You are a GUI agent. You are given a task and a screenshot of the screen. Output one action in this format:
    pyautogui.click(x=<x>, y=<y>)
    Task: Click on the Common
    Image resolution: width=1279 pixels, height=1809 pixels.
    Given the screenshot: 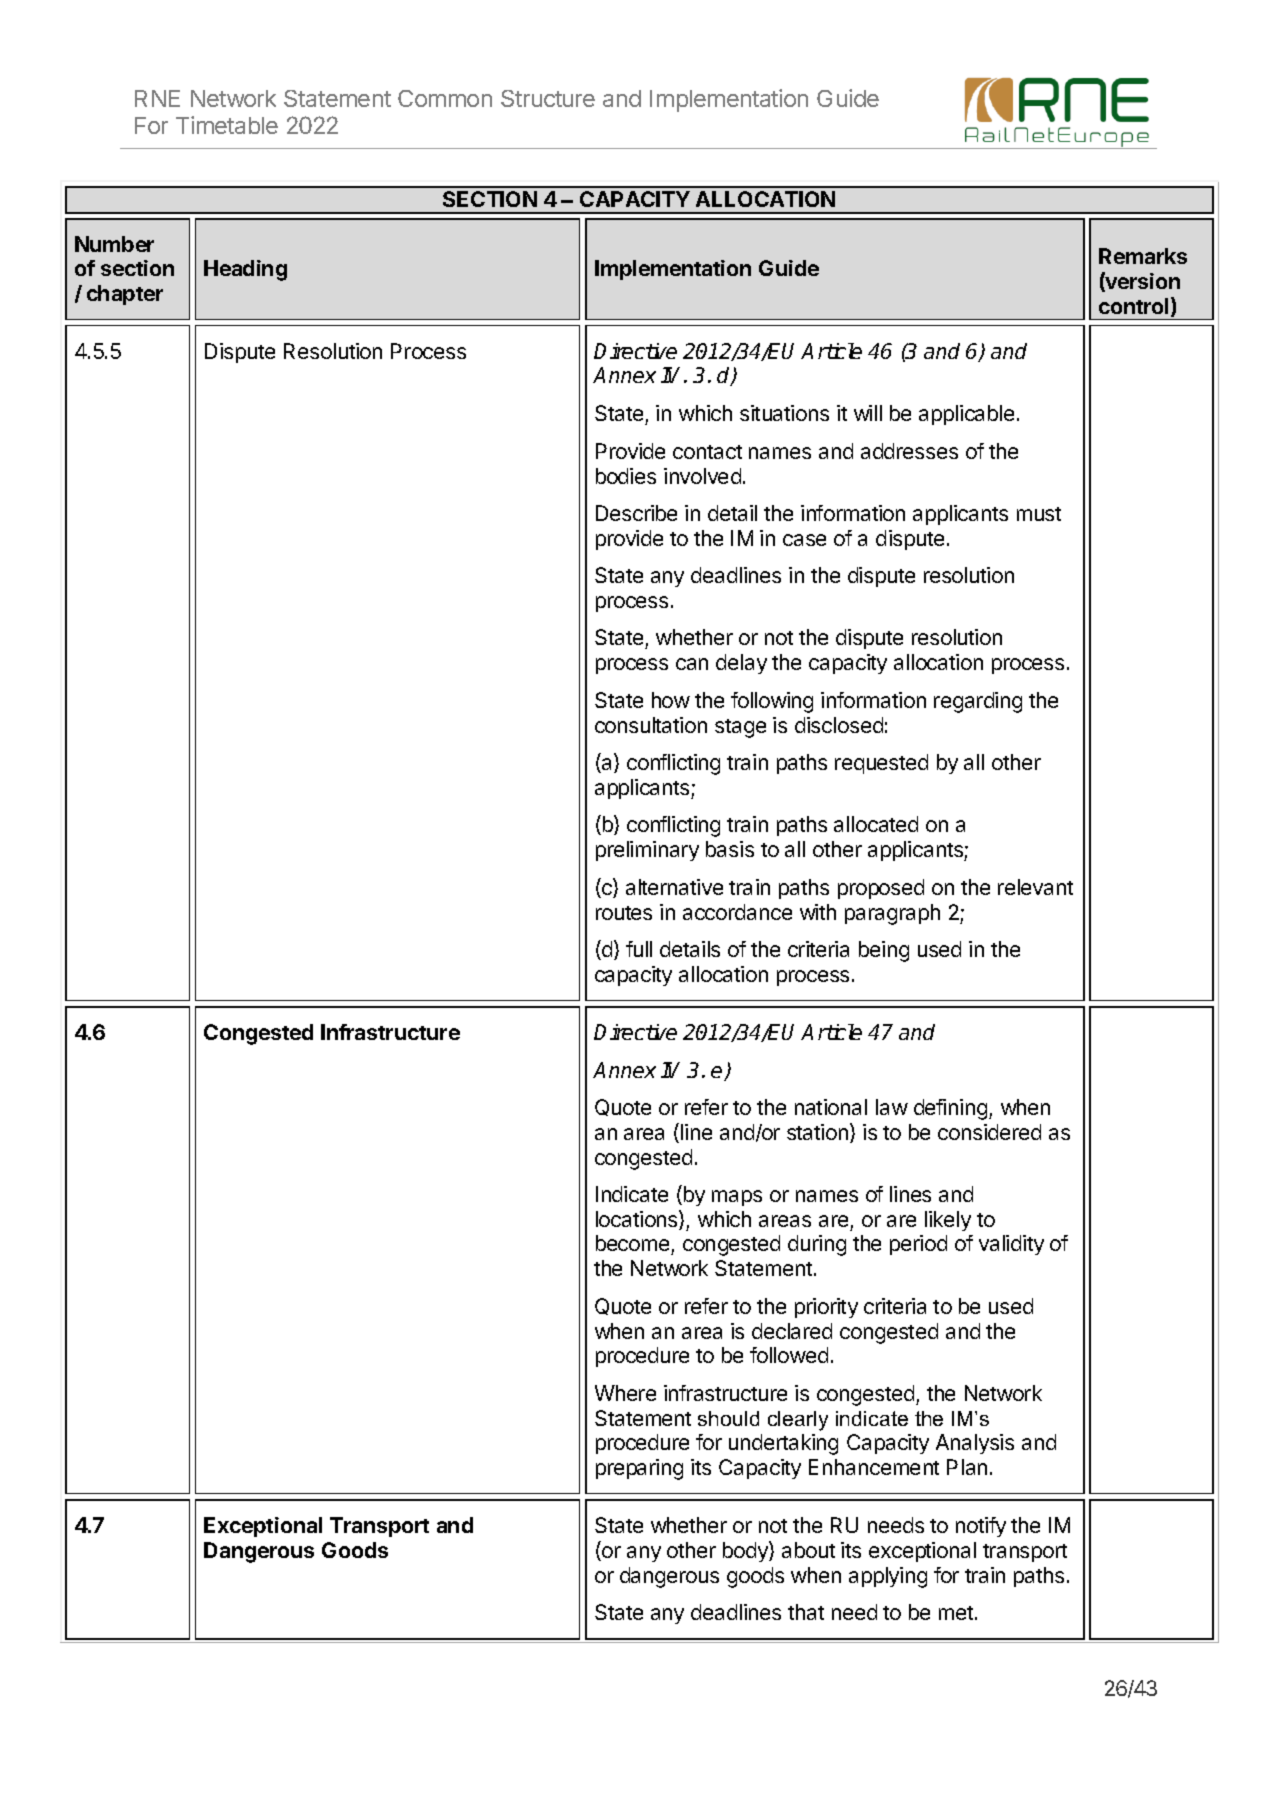 What is the action you would take?
    pyautogui.click(x=445, y=98)
